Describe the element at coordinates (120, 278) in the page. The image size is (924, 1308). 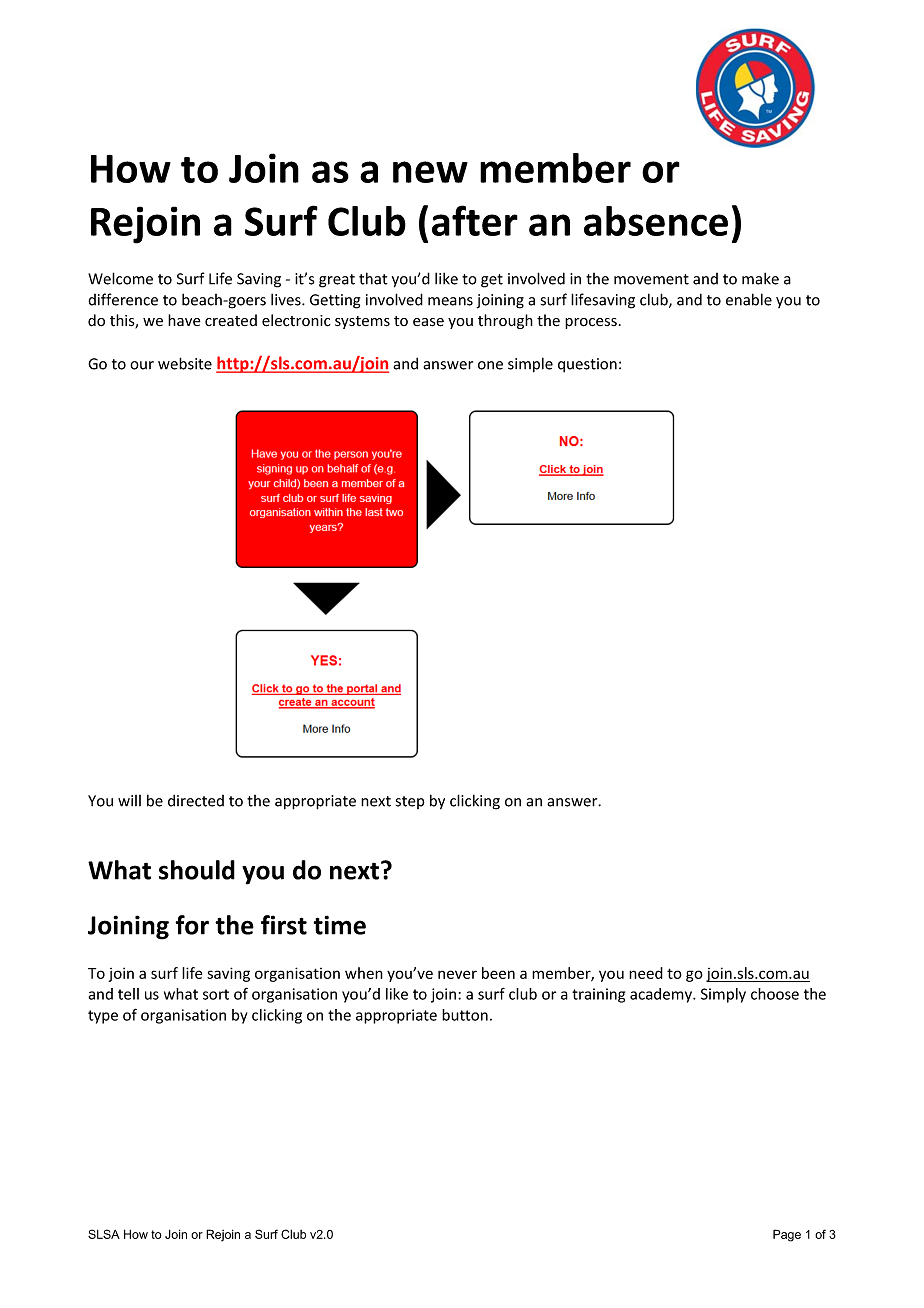
I see `Welcome` at that location.
